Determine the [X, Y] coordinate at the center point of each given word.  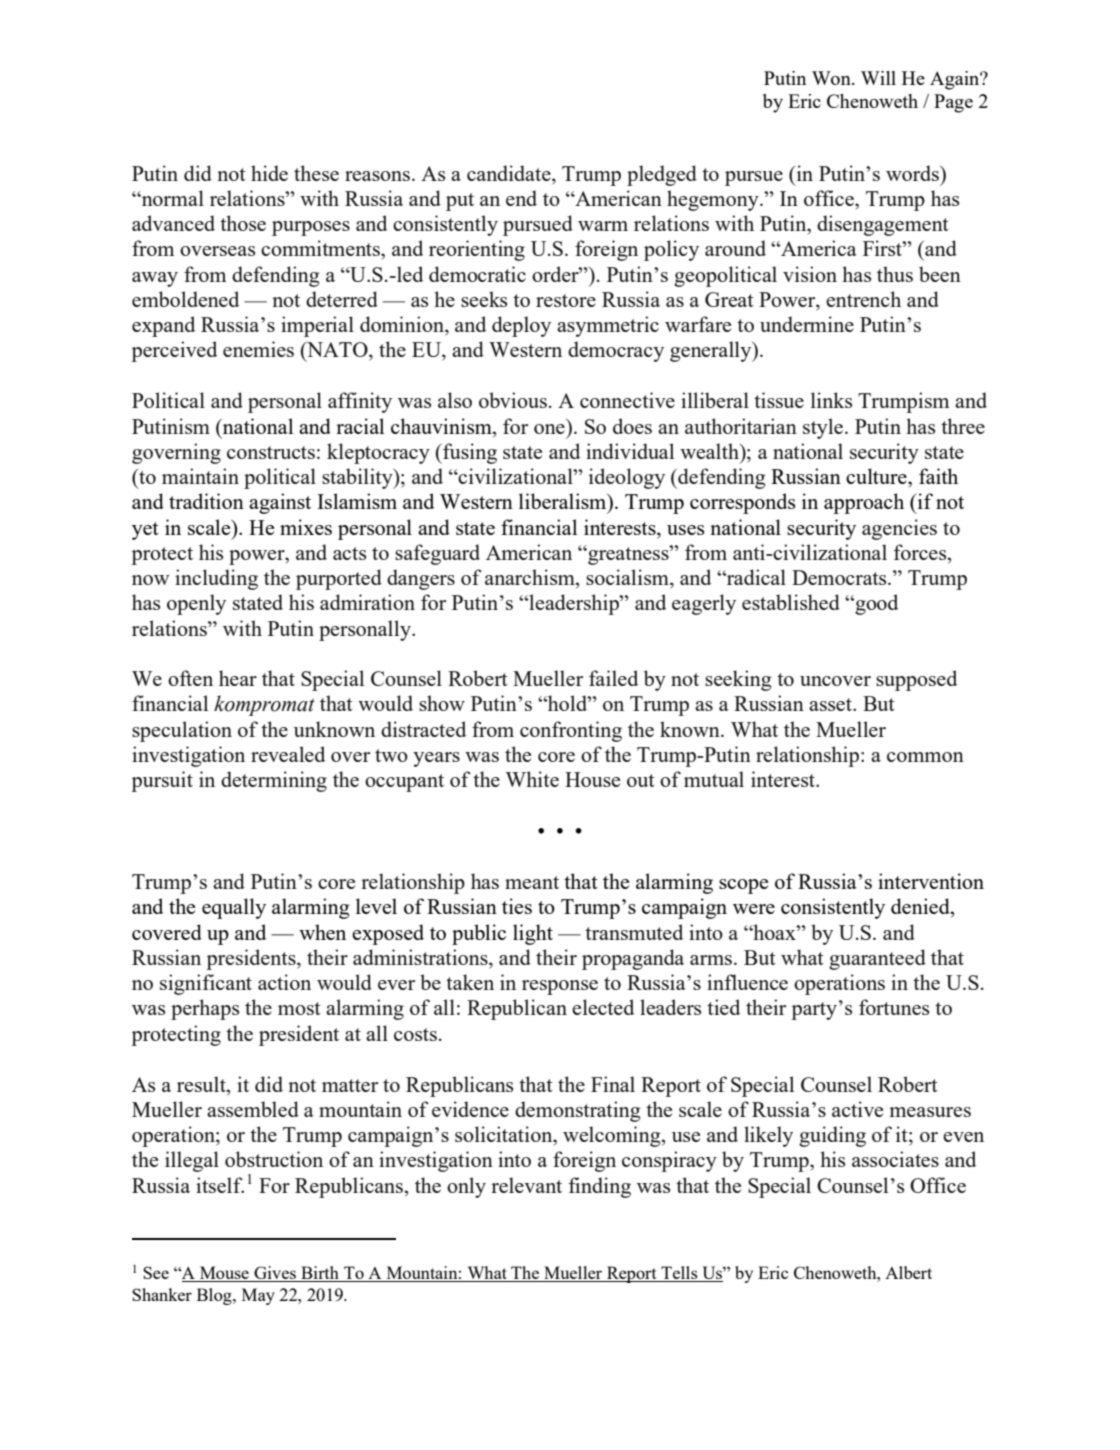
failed [613, 678]
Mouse [224, 1274]
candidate [510, 173]
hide [269, 173]
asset [831, 704]
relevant [526, 1185]
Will [878, 78]
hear [238, 678]
